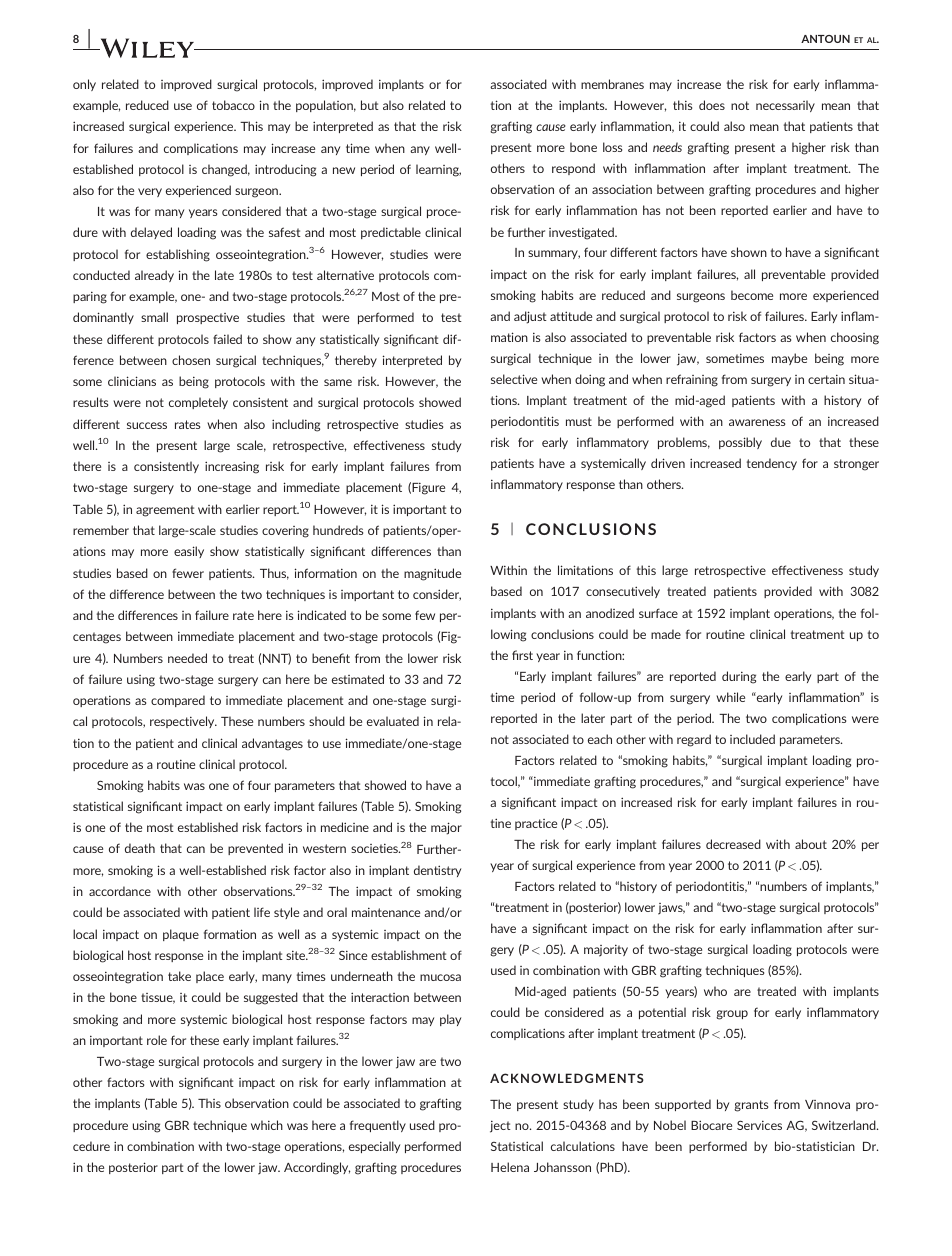 The image size is (952, 1256). Describe the element at coordinates (409, 955) in the screenshot. I see `establishment` at that location.
